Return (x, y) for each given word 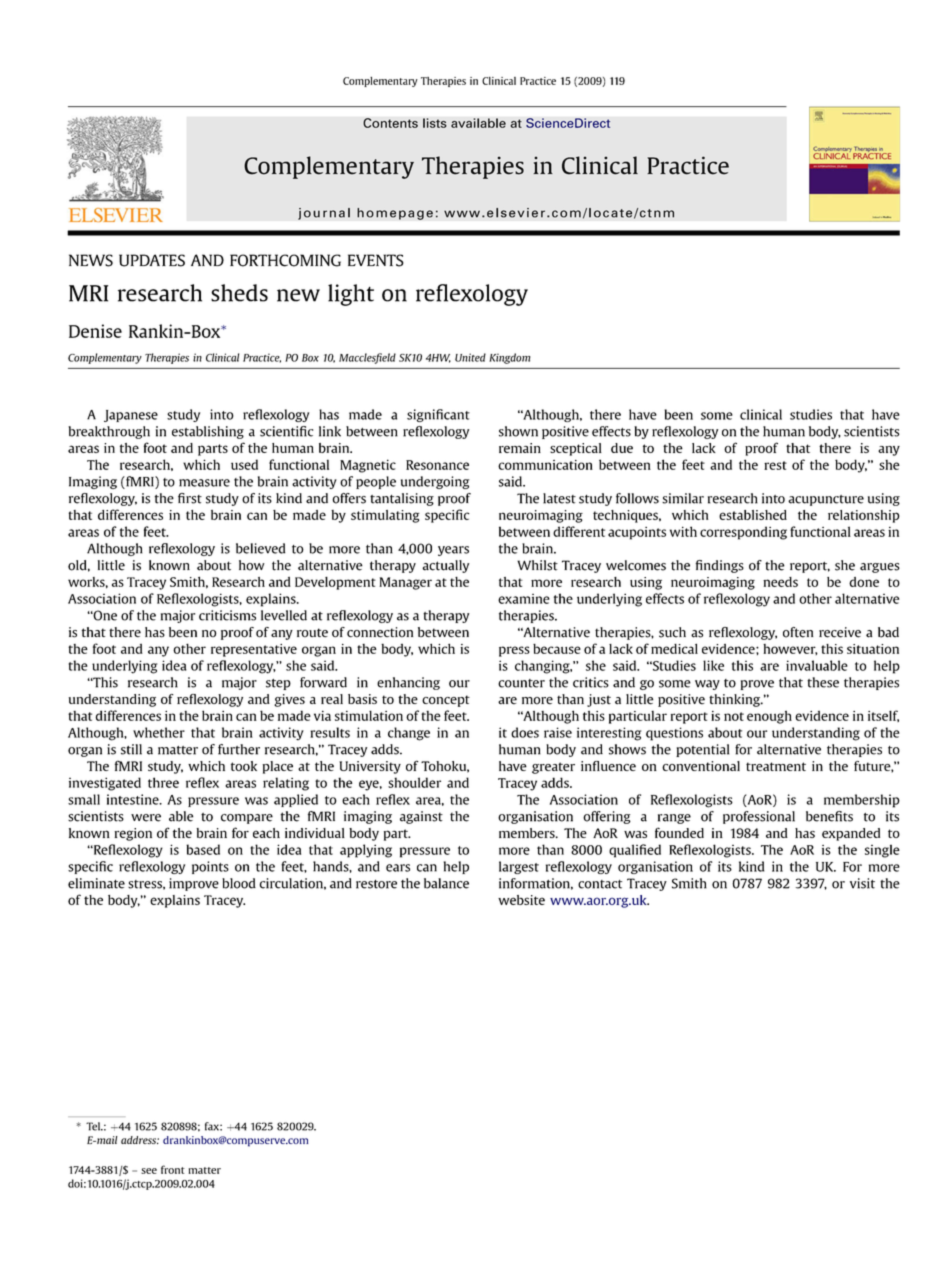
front (173, 1169)
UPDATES (152, 260)
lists (435, 123)
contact (600, 884)
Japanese (131, 416)
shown (518, 431)
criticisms (227, 615)
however (790, 649)
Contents (390, 123)
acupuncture (826, 500)
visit (862, 883)
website (521, 900)
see (149, 1171)
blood (239, 883)
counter (521, 683)
